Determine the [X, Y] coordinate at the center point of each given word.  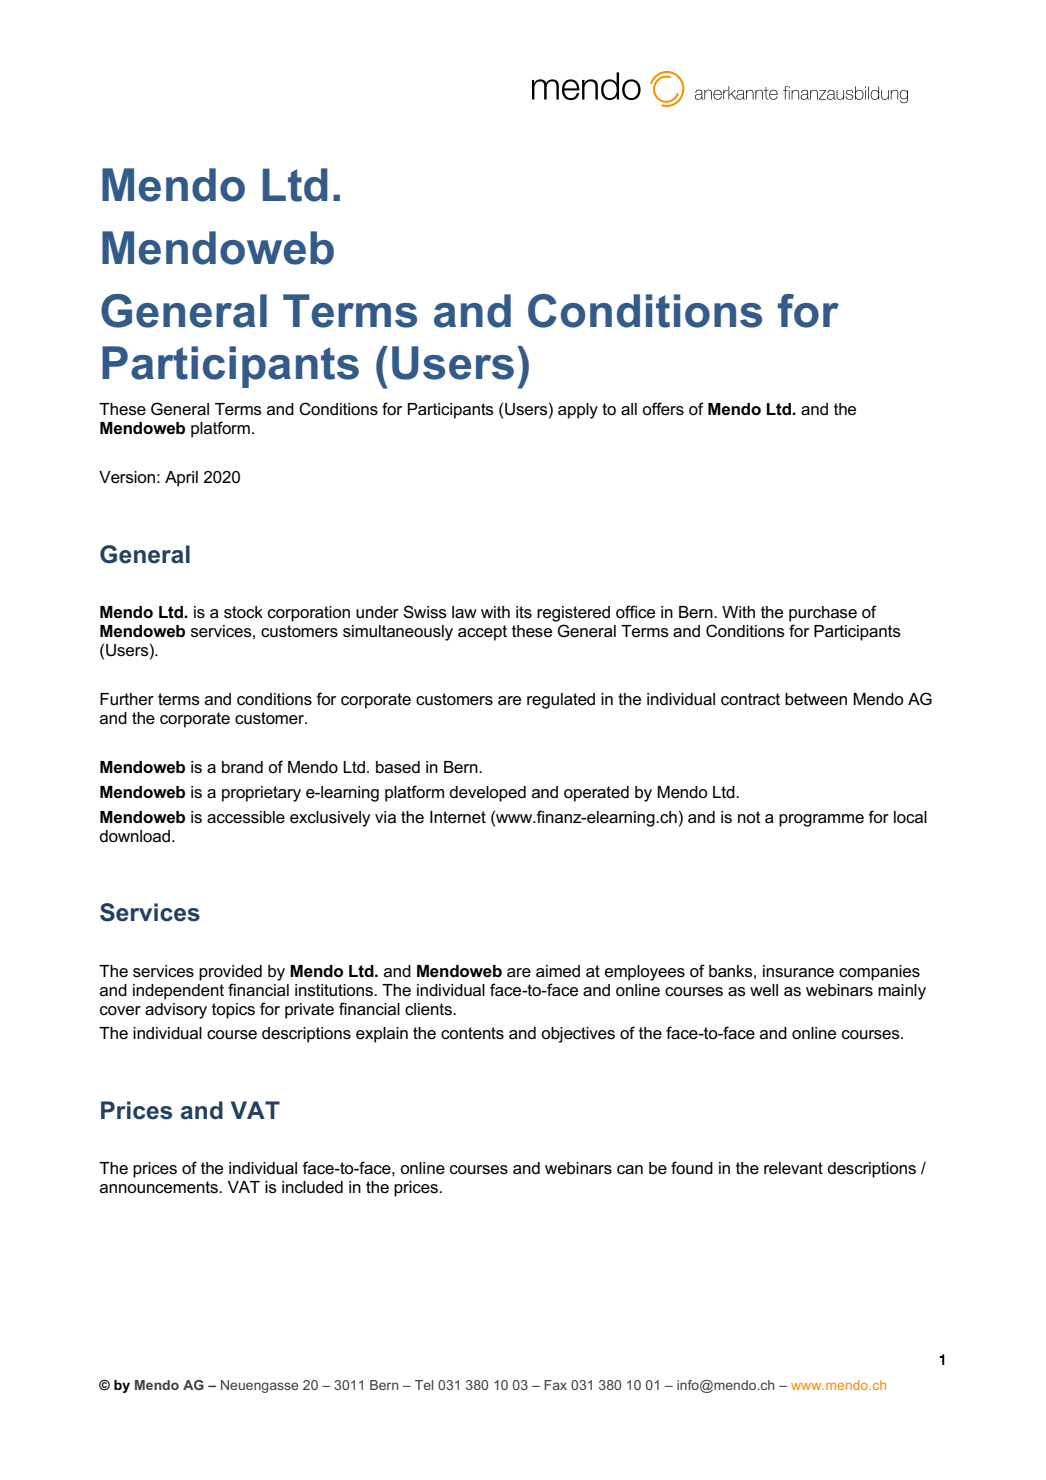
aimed [558, 971]
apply [578, 411]
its [524, 612]
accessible [246, 817]
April [181, 479]
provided [230, 973]
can [630, 1170]
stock [243, 612]
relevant [793, 1168]
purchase [823, 614]
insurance [798, 971]
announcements [160, 1187]
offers [663, 409]
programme [821, 820]
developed [487, 794]
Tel [424, 1385]
